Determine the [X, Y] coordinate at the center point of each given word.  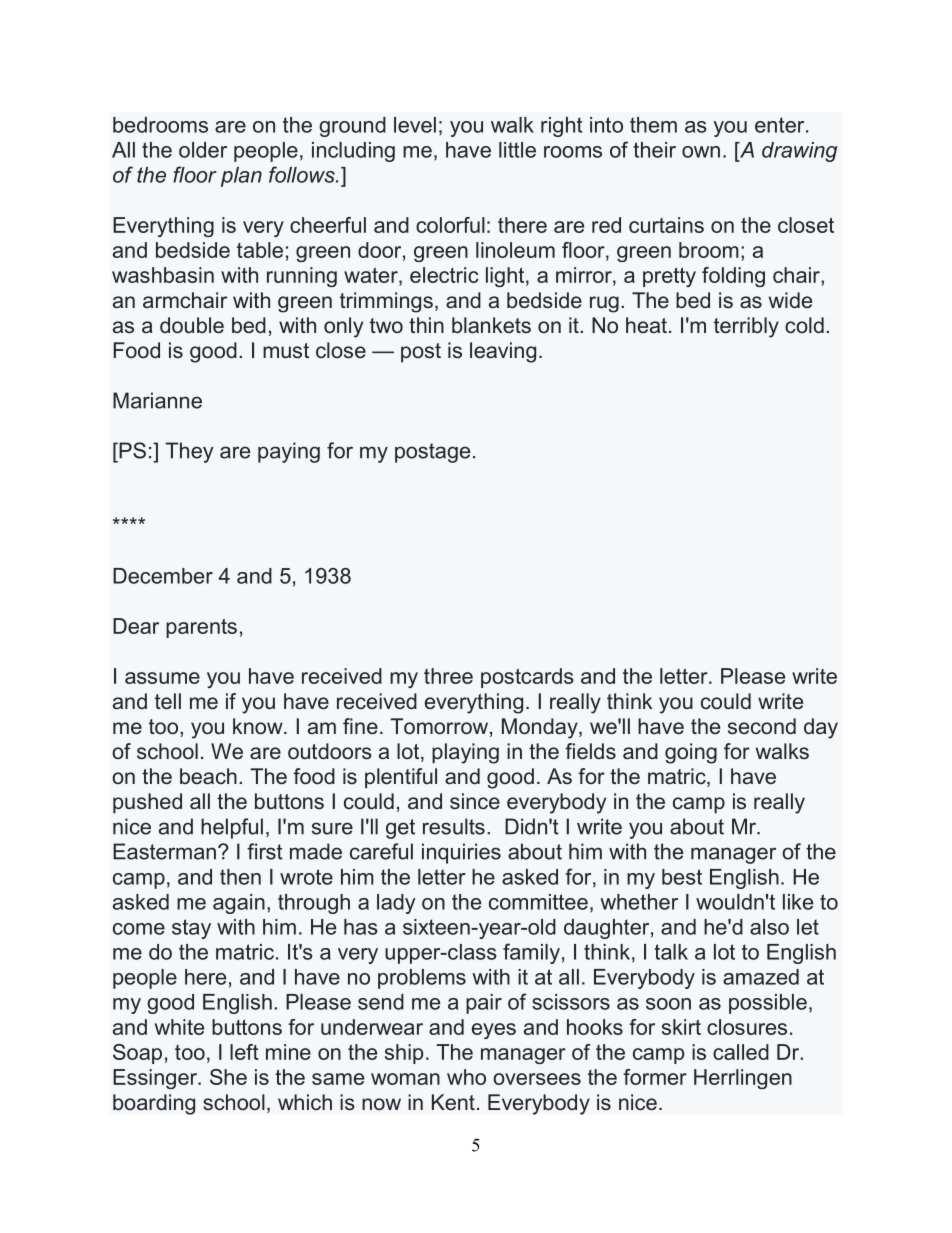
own [701, 152]
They [189, 452]
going [691, 753]
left [244, 1052]
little [517, 150]
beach [208, 776]
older [203, 150]
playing [465, 753]
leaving [503, 352]
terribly [746, 327]
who [466, 1077]
